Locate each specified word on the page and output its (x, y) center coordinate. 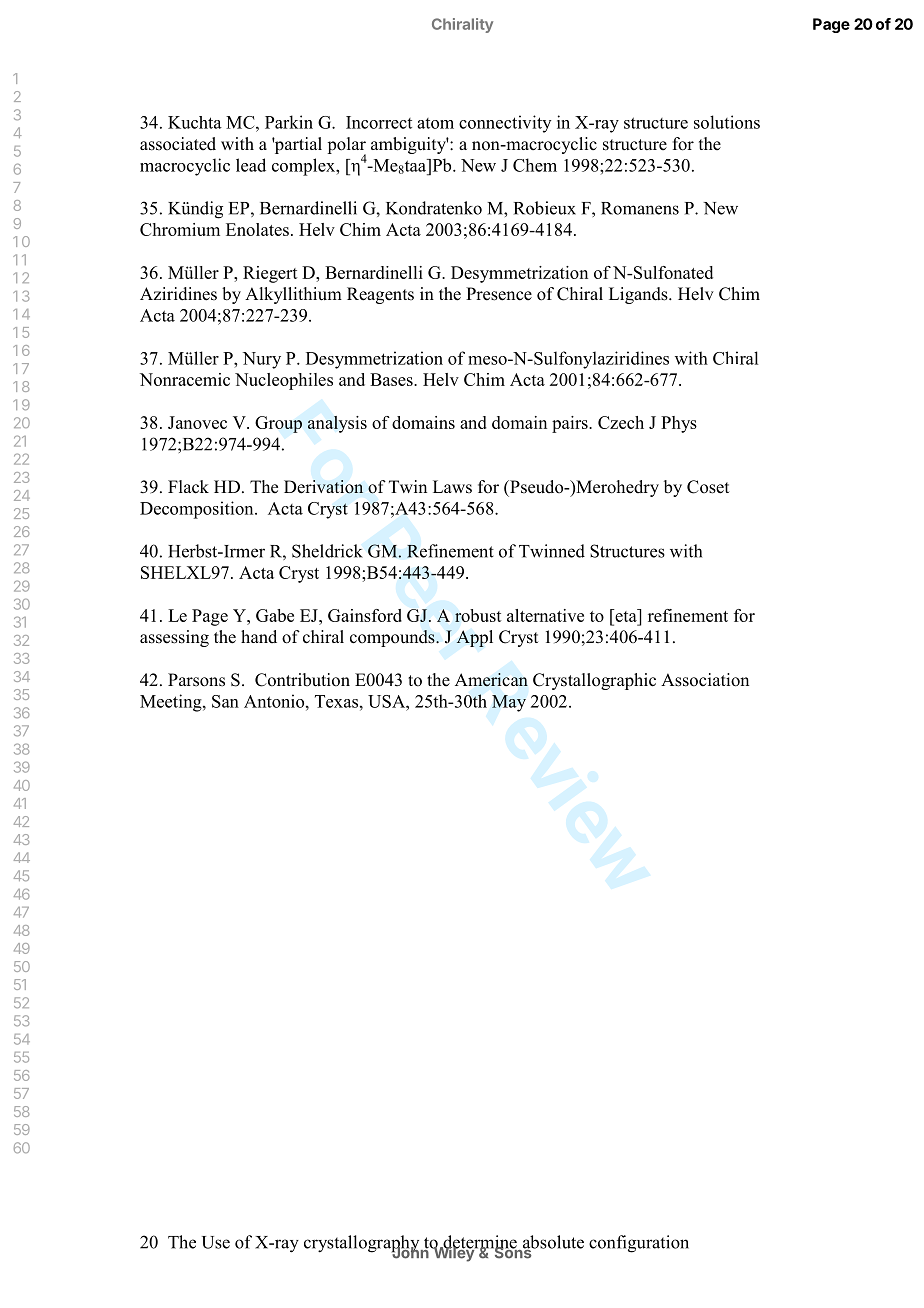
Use (216, 1242)
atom (435, 123)
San (225, 701)
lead (251, 165)
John (410, 1252)
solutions (727, 122)
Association (705, 680)
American (491, 680)
